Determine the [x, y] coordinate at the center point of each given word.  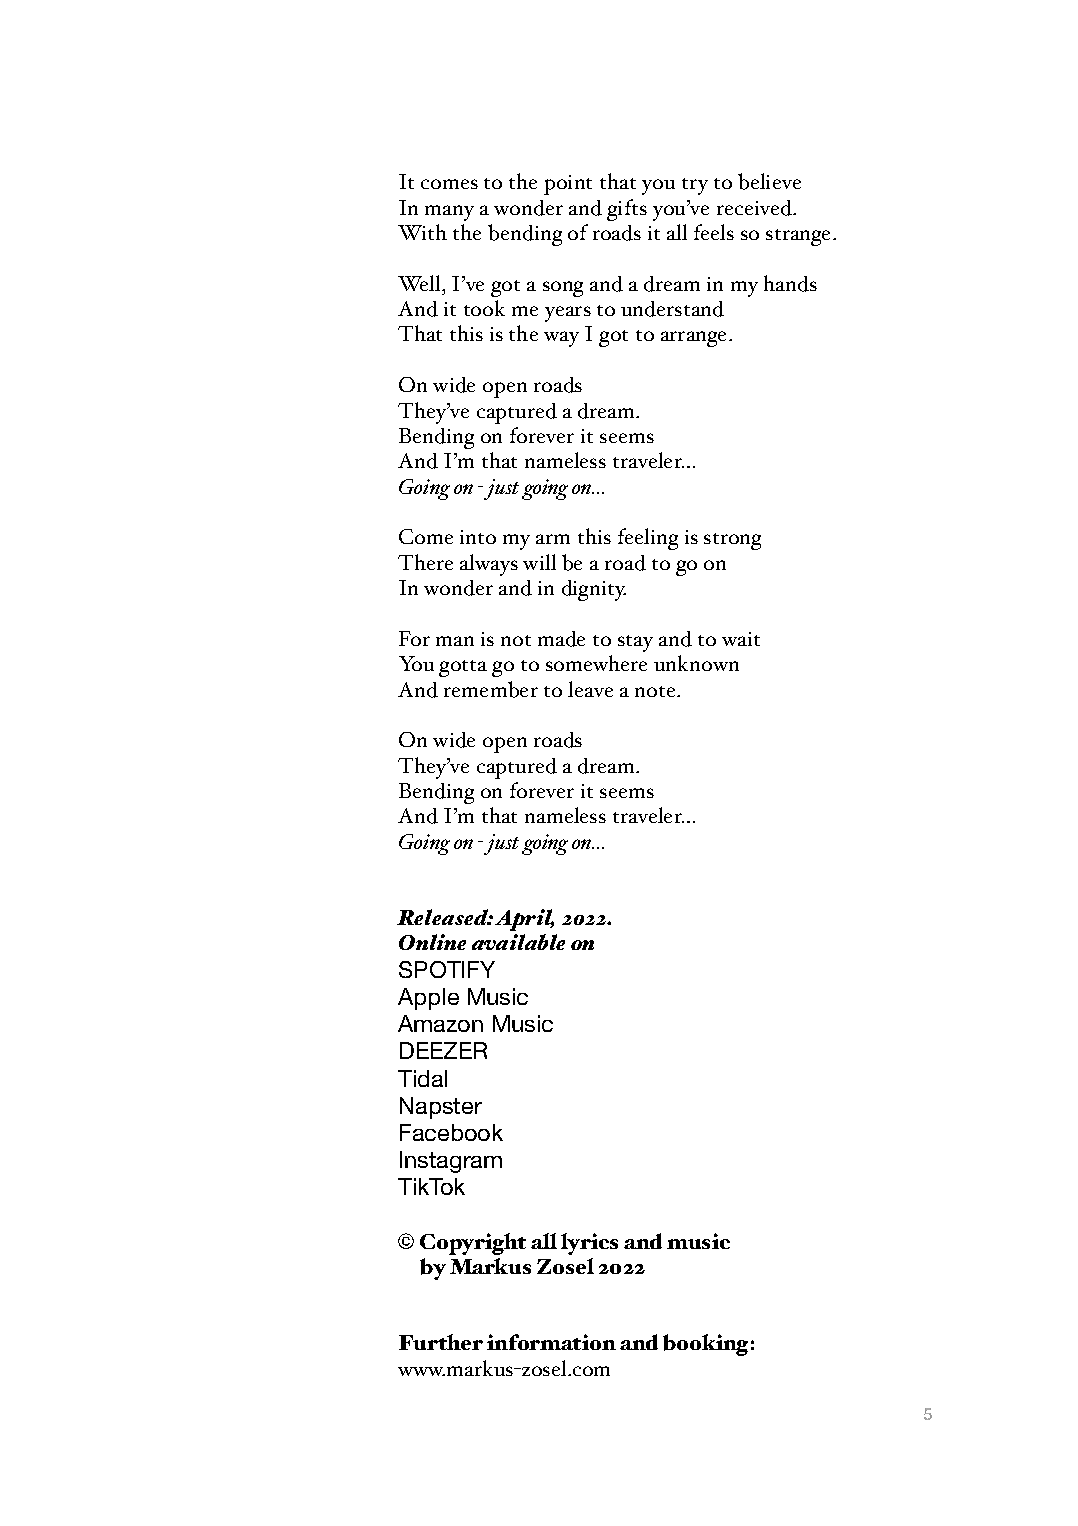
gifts [627, 210]
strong [732, 541]
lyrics [589, 1244]
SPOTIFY [447, 969]
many [449, 213]
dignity [594, 590]
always [489, 565]
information [551, 1342]
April [524, 920]
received [756, 208]
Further [441, 1342]
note [656, 691]
